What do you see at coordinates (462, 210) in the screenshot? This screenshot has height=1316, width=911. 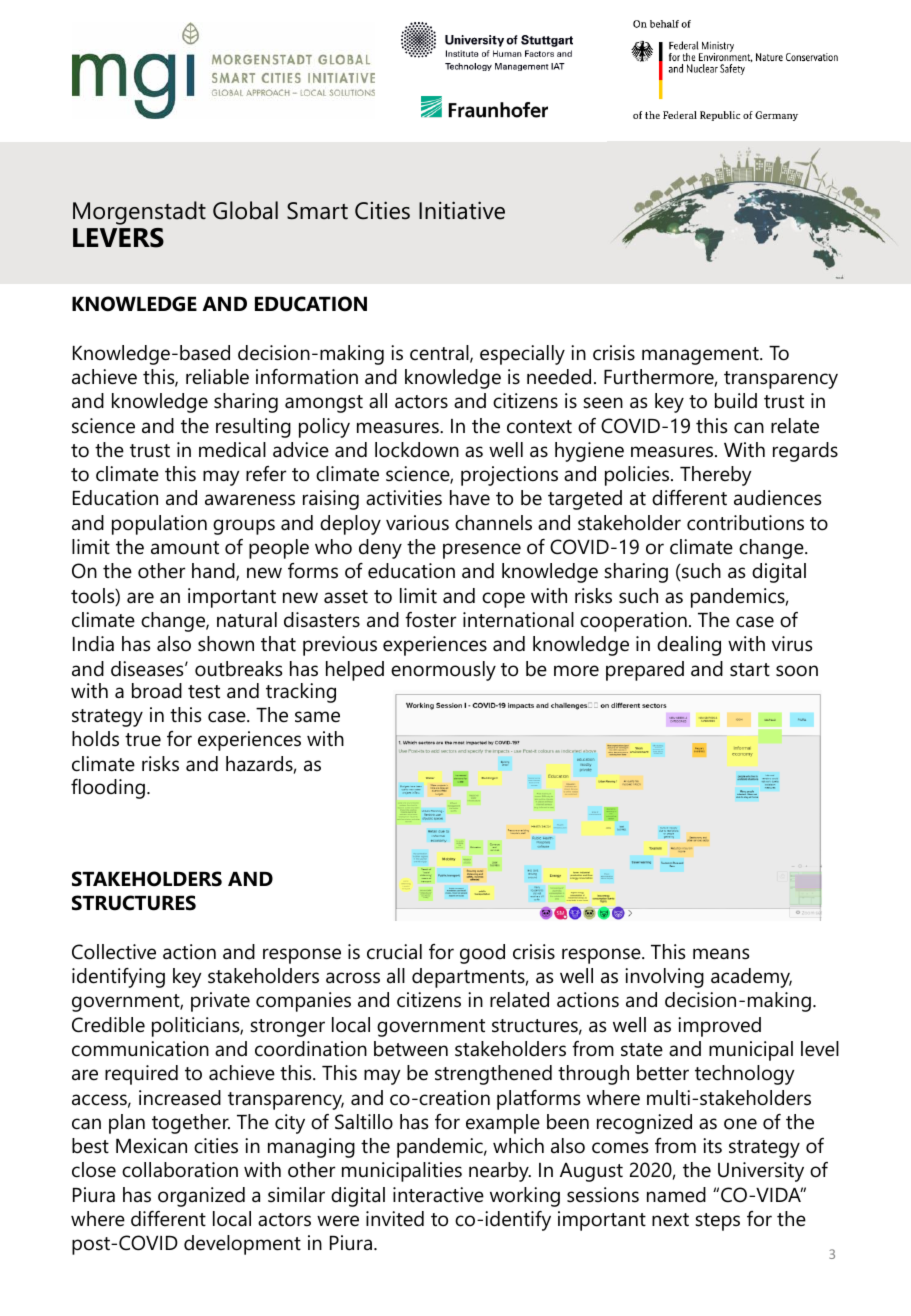 I see `Initiative` at bounding box center [462, 210].
